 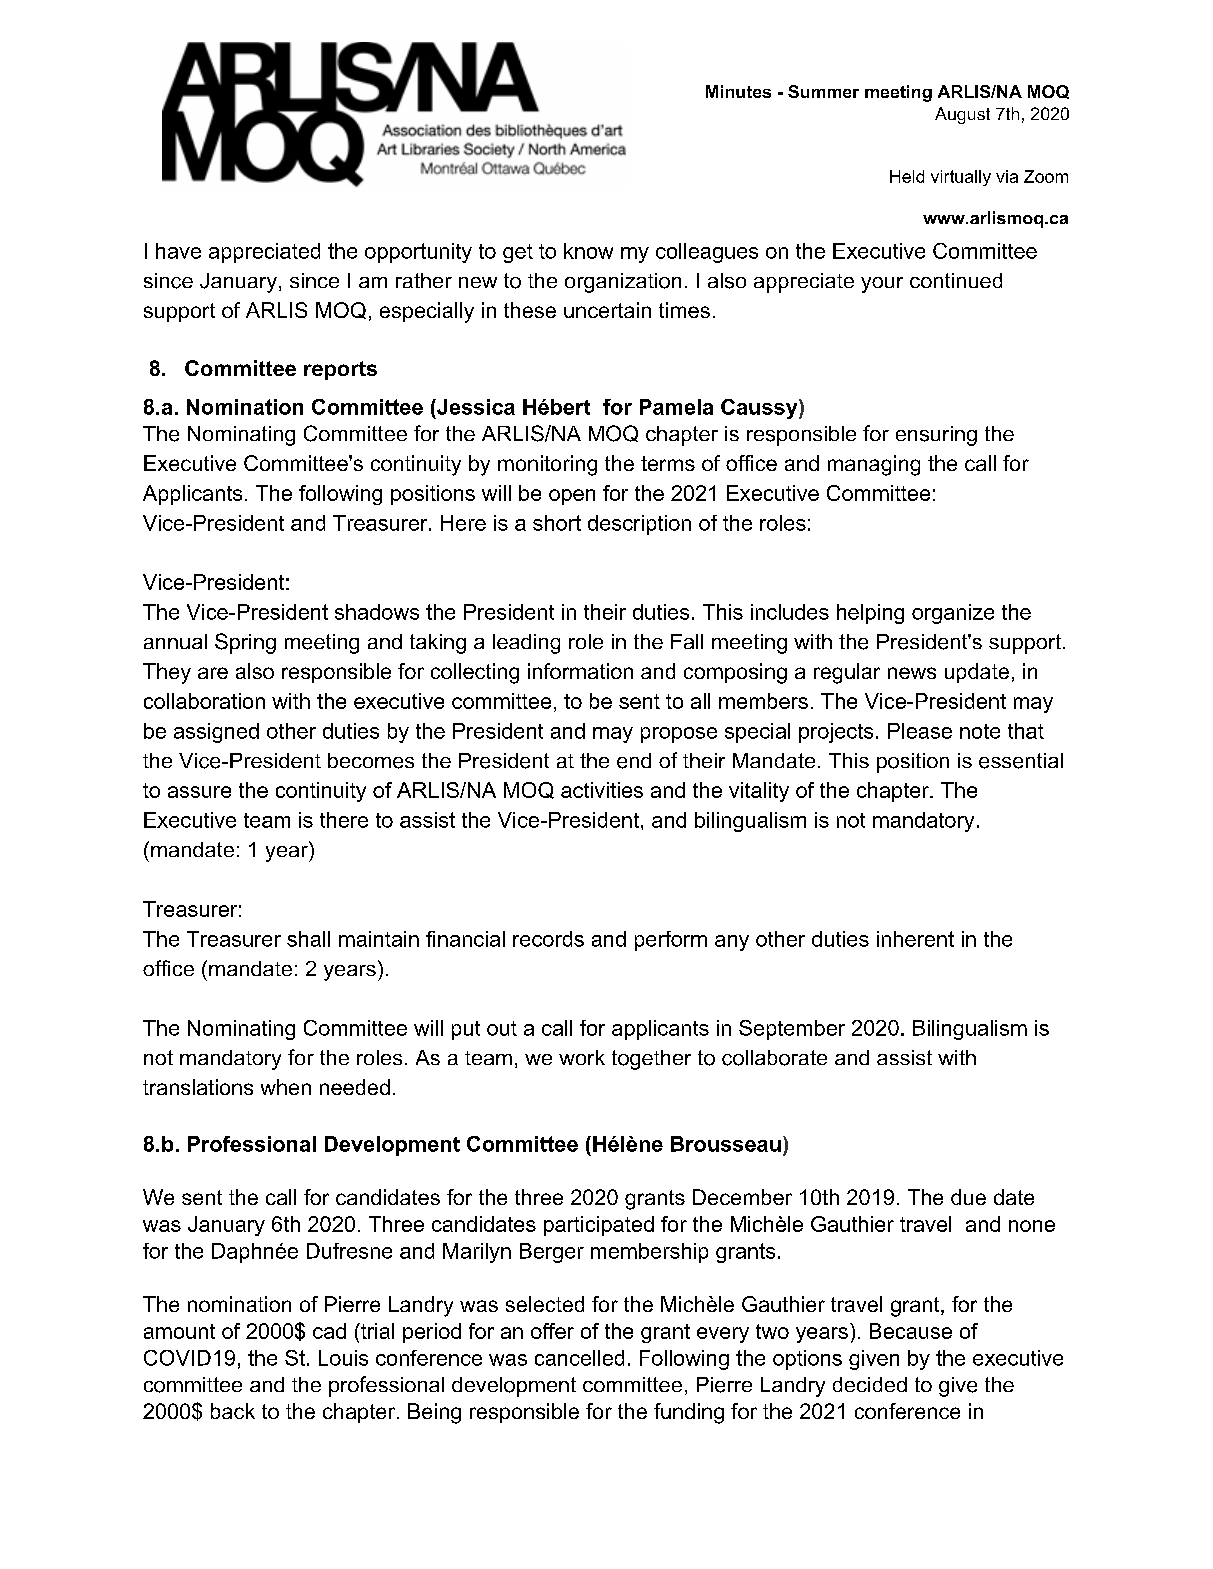 I want to click on Minutes, so click(x=738, y=91).
